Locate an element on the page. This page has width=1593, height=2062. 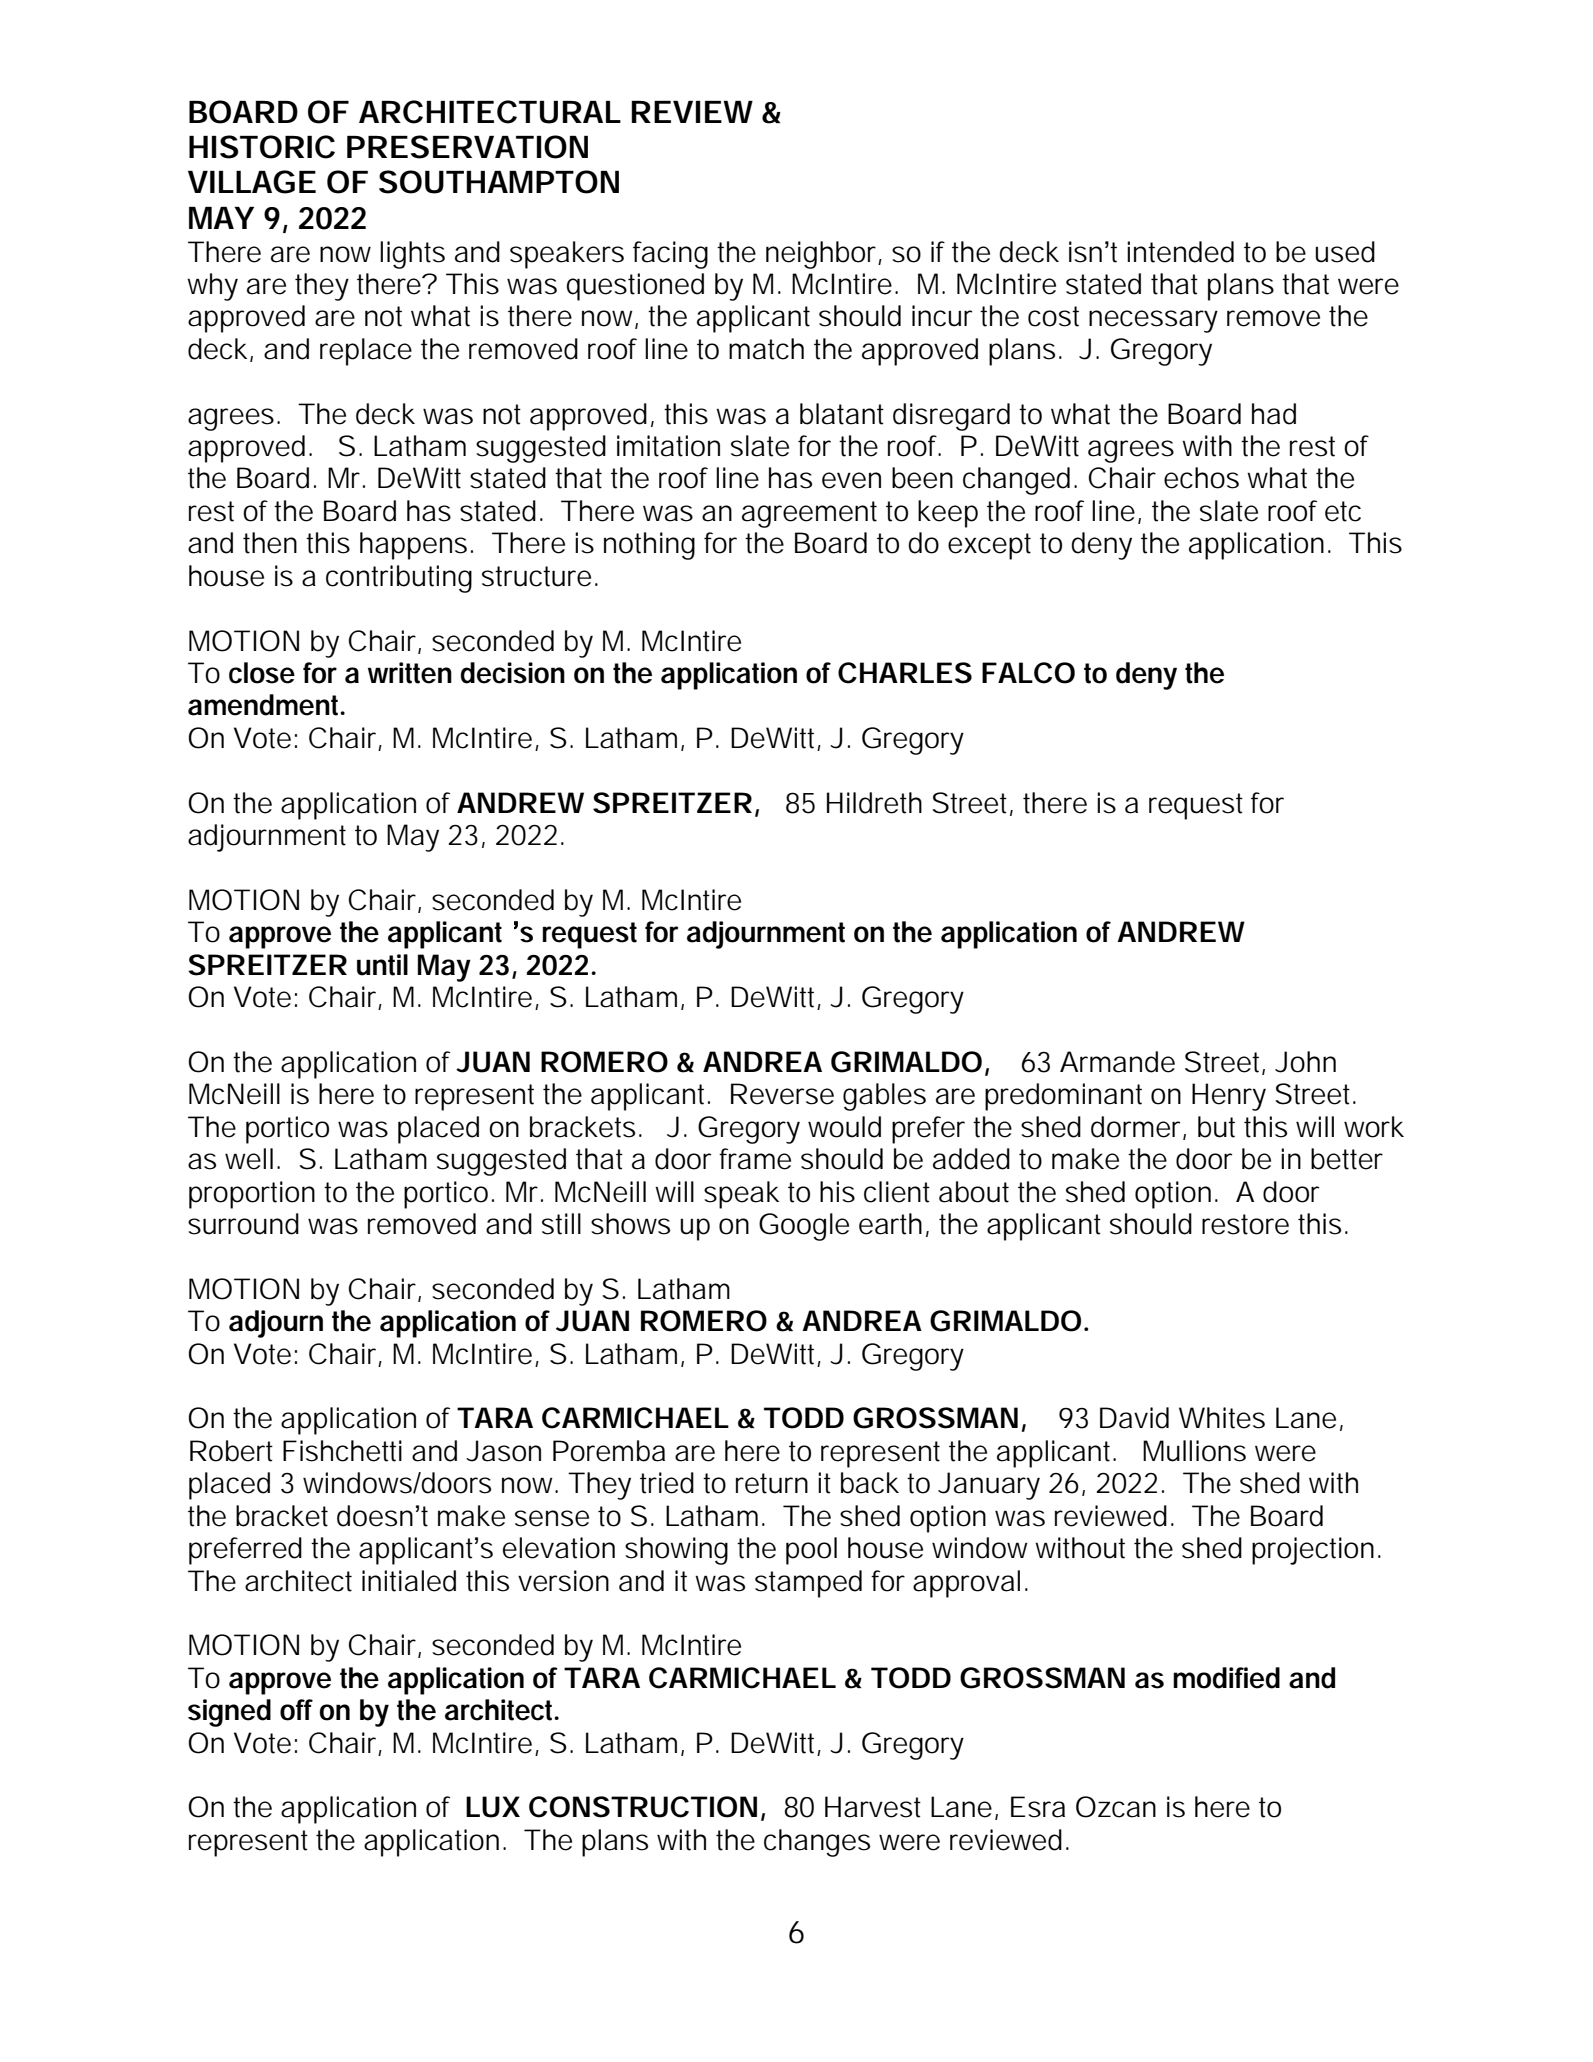
Whites is located at coordinates (1222, 1418).
